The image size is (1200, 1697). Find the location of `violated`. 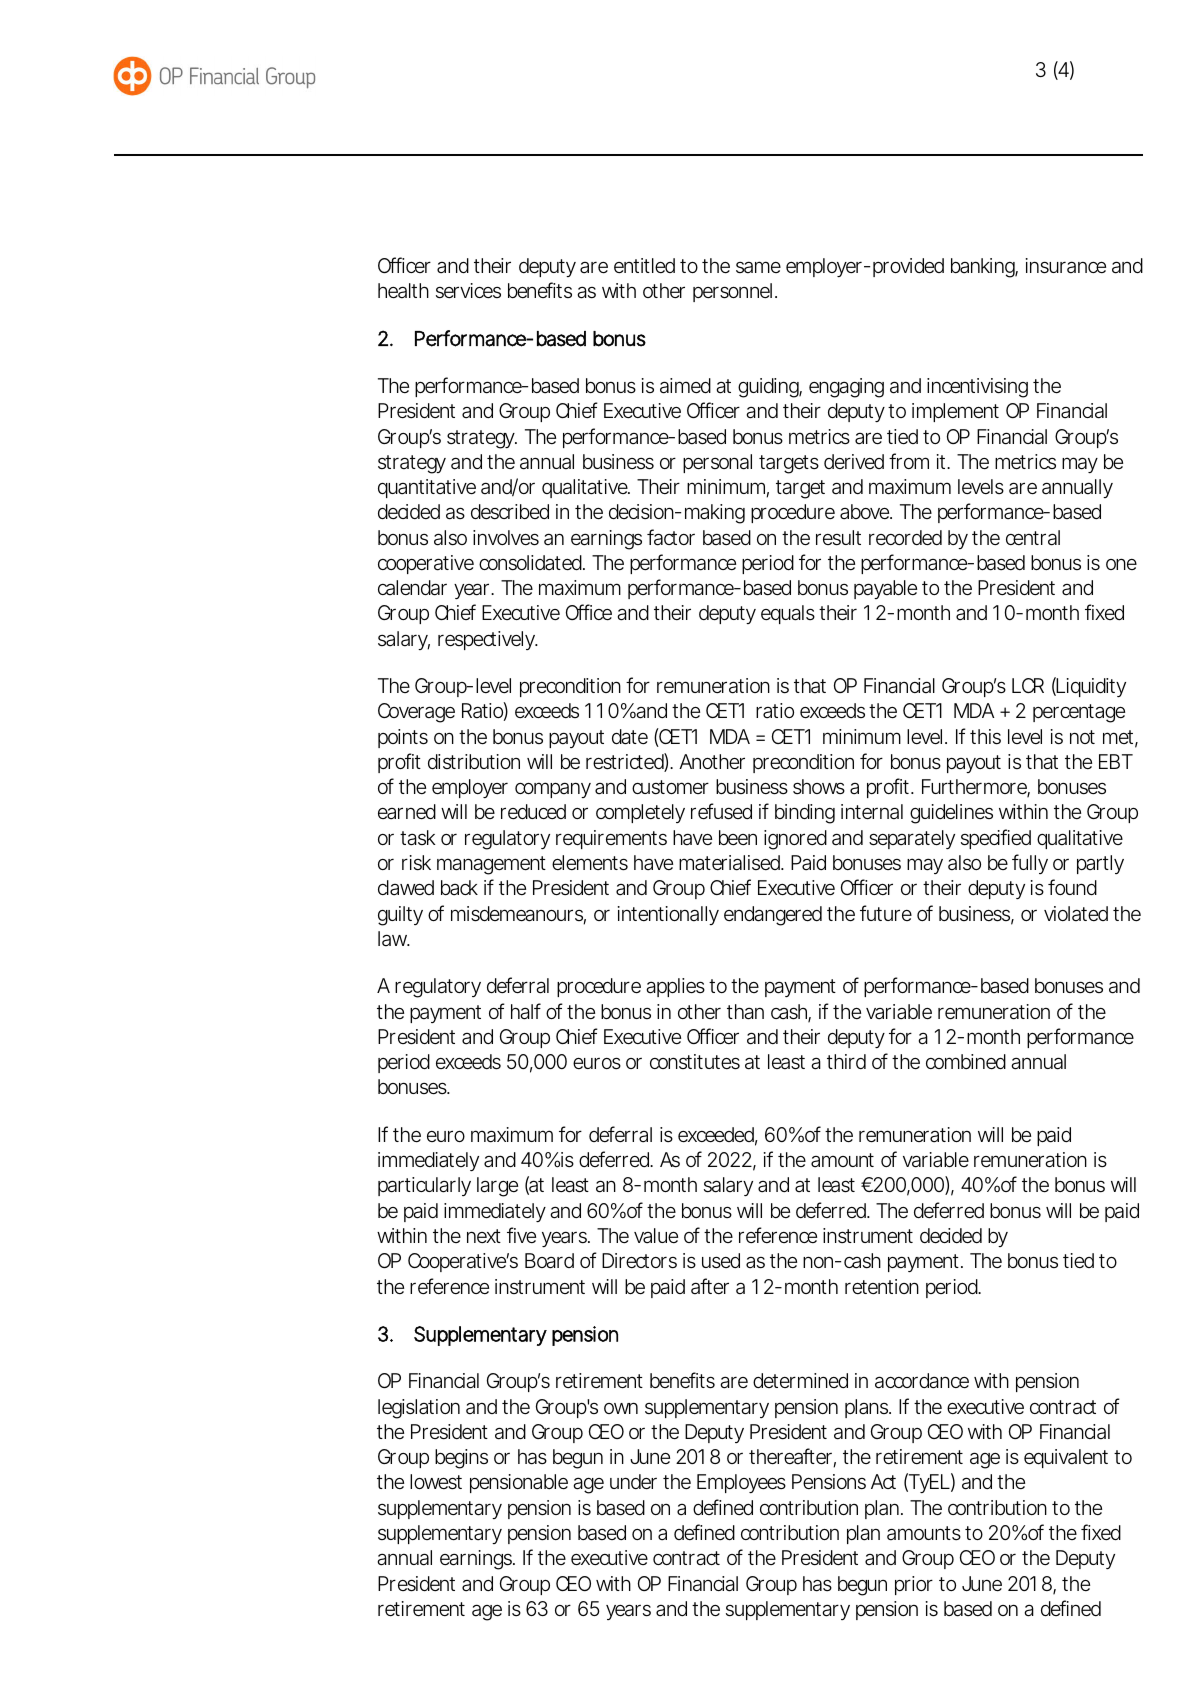

violated is located at coordinates (1076, 913).
